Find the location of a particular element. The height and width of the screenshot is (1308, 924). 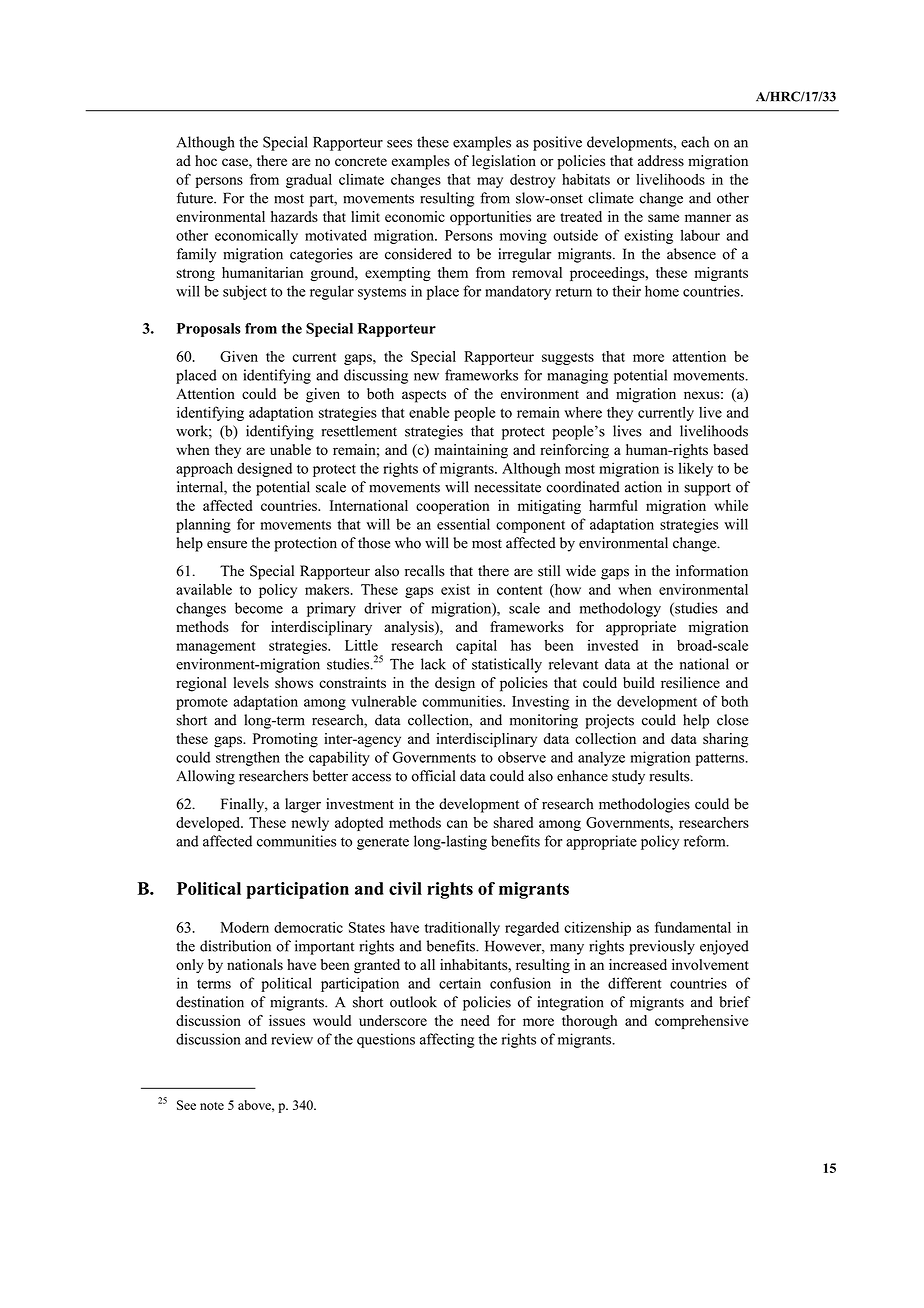

address is located at coordinates (661, 161).
